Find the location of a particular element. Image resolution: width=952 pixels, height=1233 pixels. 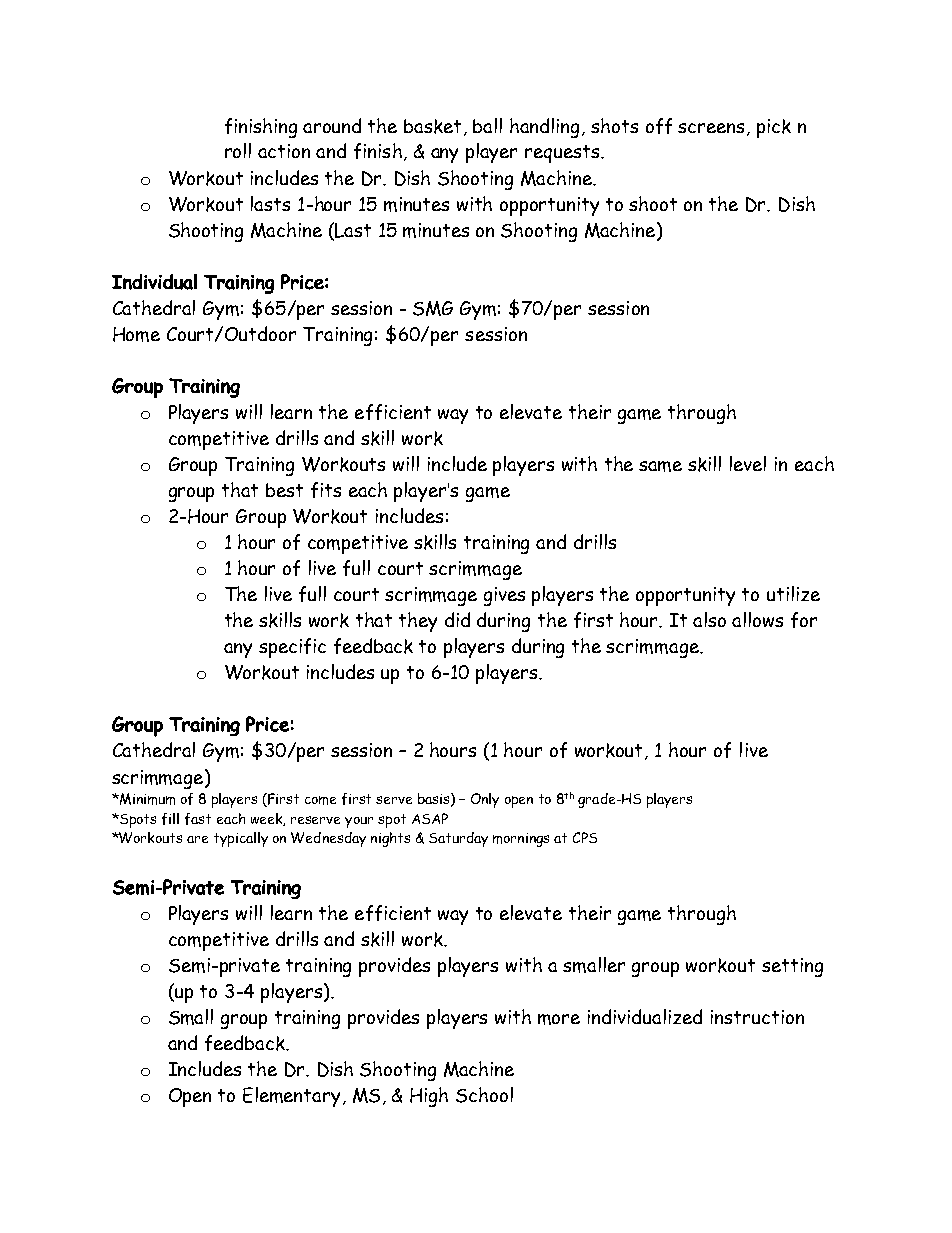

gives is located at coordinates (504, 596).
